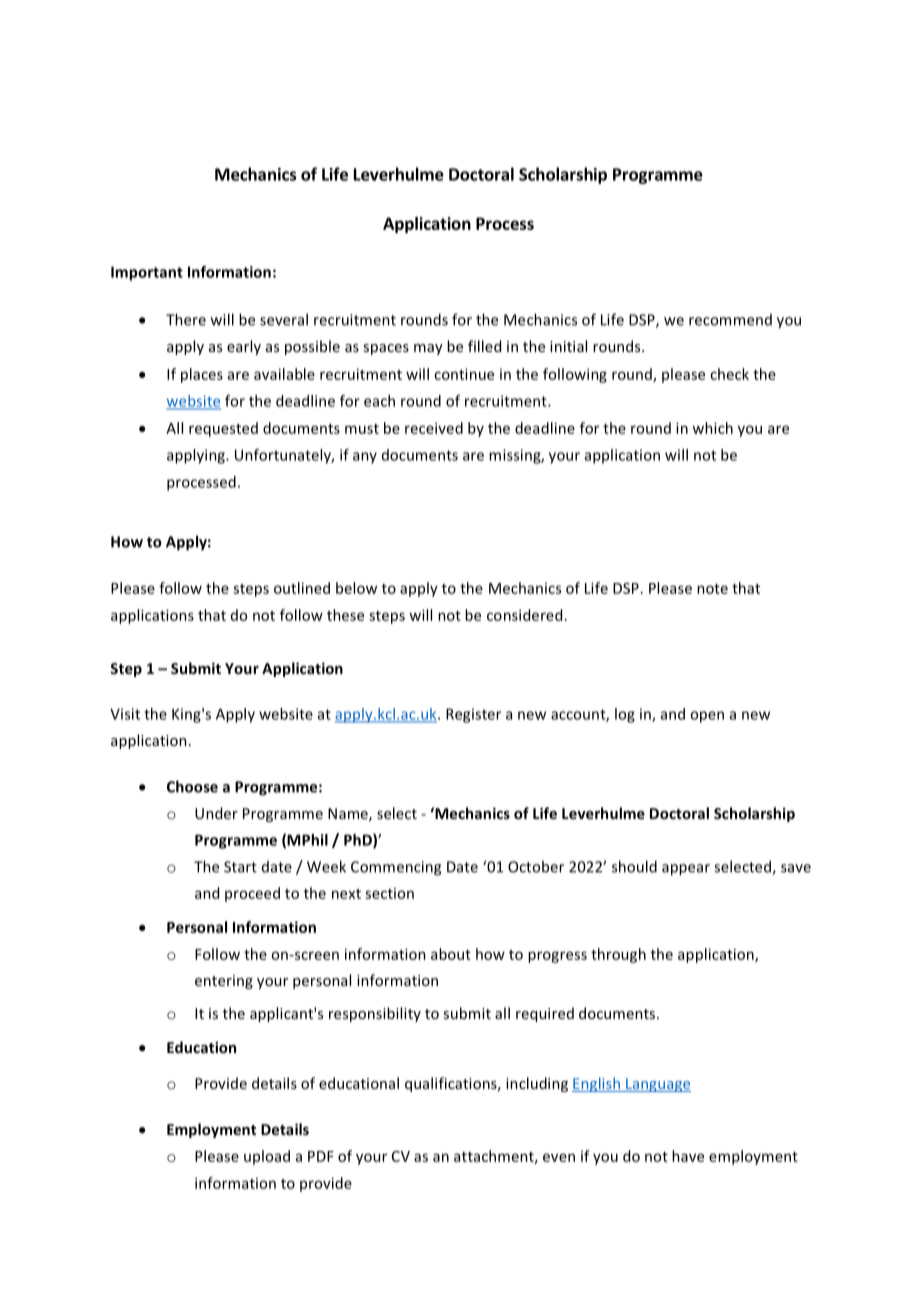 Image resolution: width=924 pixels, height=1308 pixels. I want to click on filled, so click(484, 346).
